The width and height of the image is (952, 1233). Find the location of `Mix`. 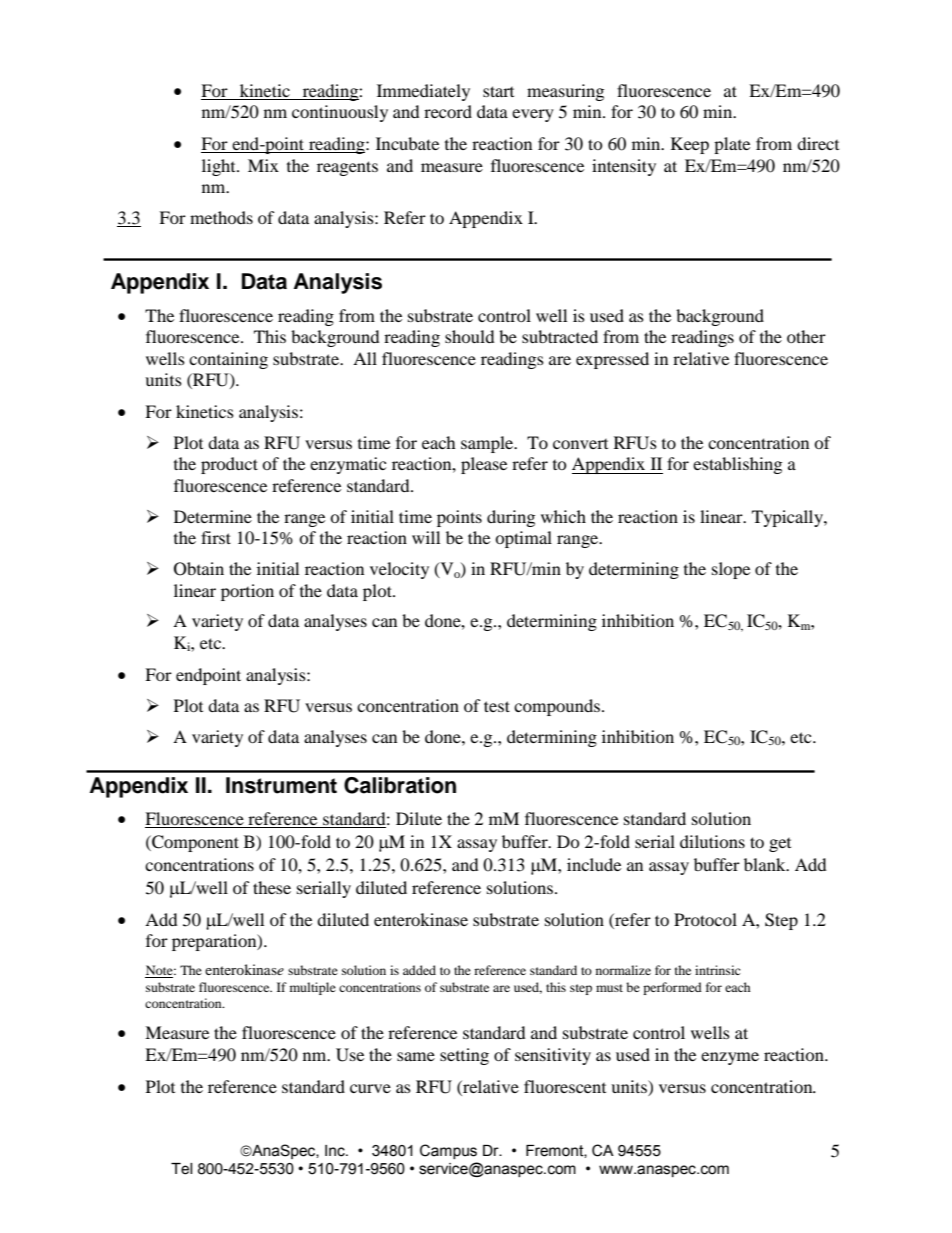

Mix is located at coordinates (263, 165).
